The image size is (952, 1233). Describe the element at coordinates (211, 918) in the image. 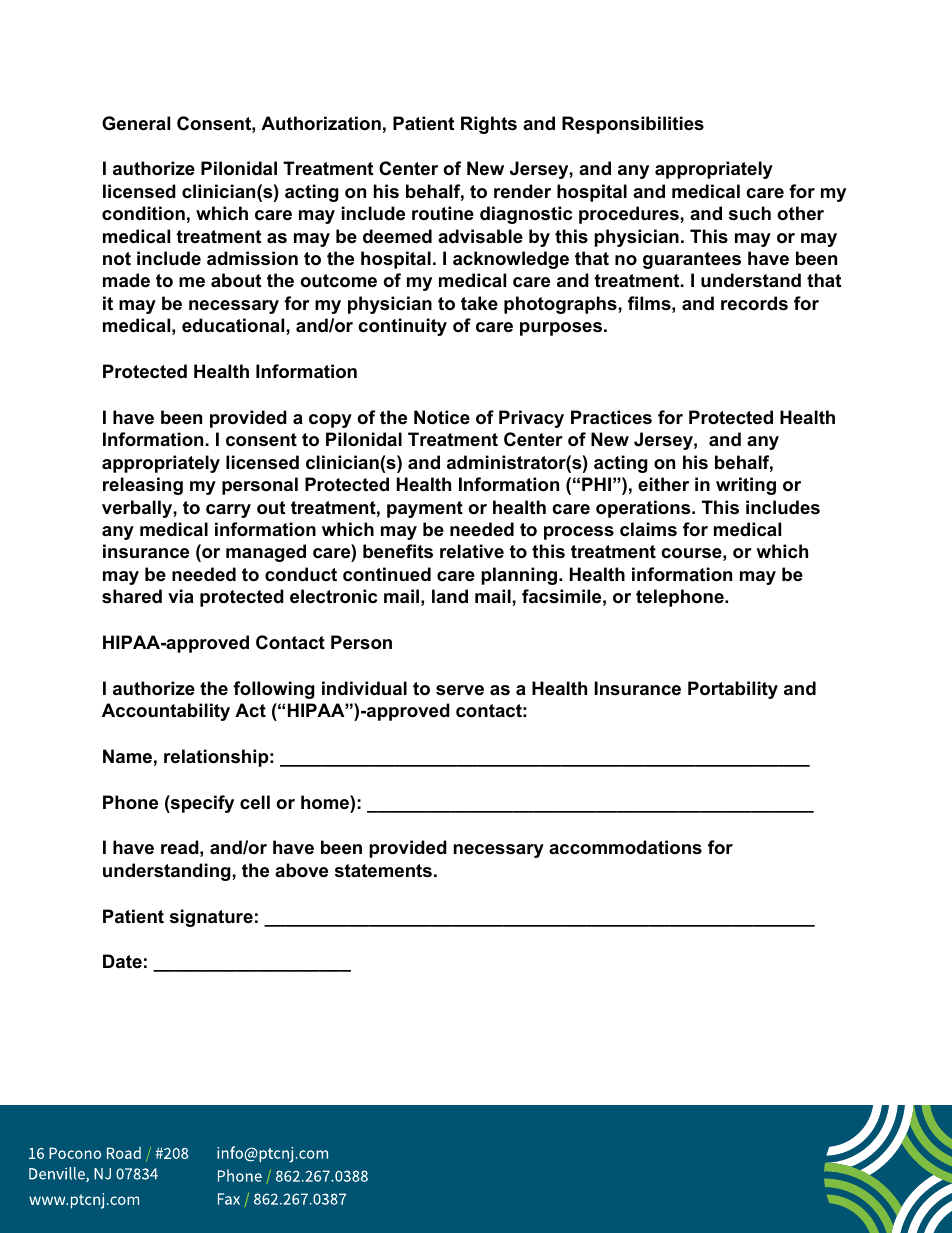

I see `signature` at that location.
